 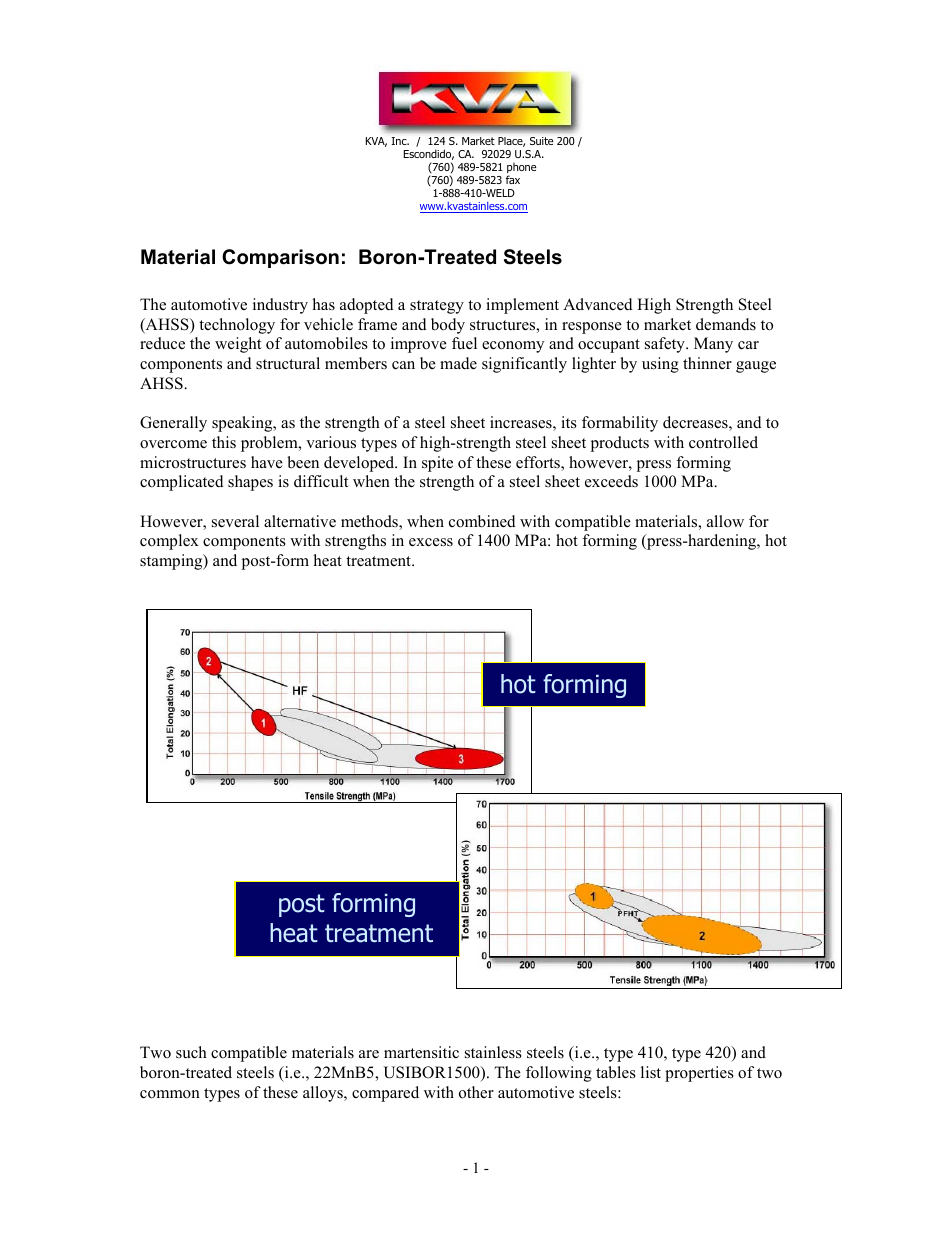 What do you see at coordinates (431, 542) in the image?
I see `excess` at bounding box center [431, 542].
